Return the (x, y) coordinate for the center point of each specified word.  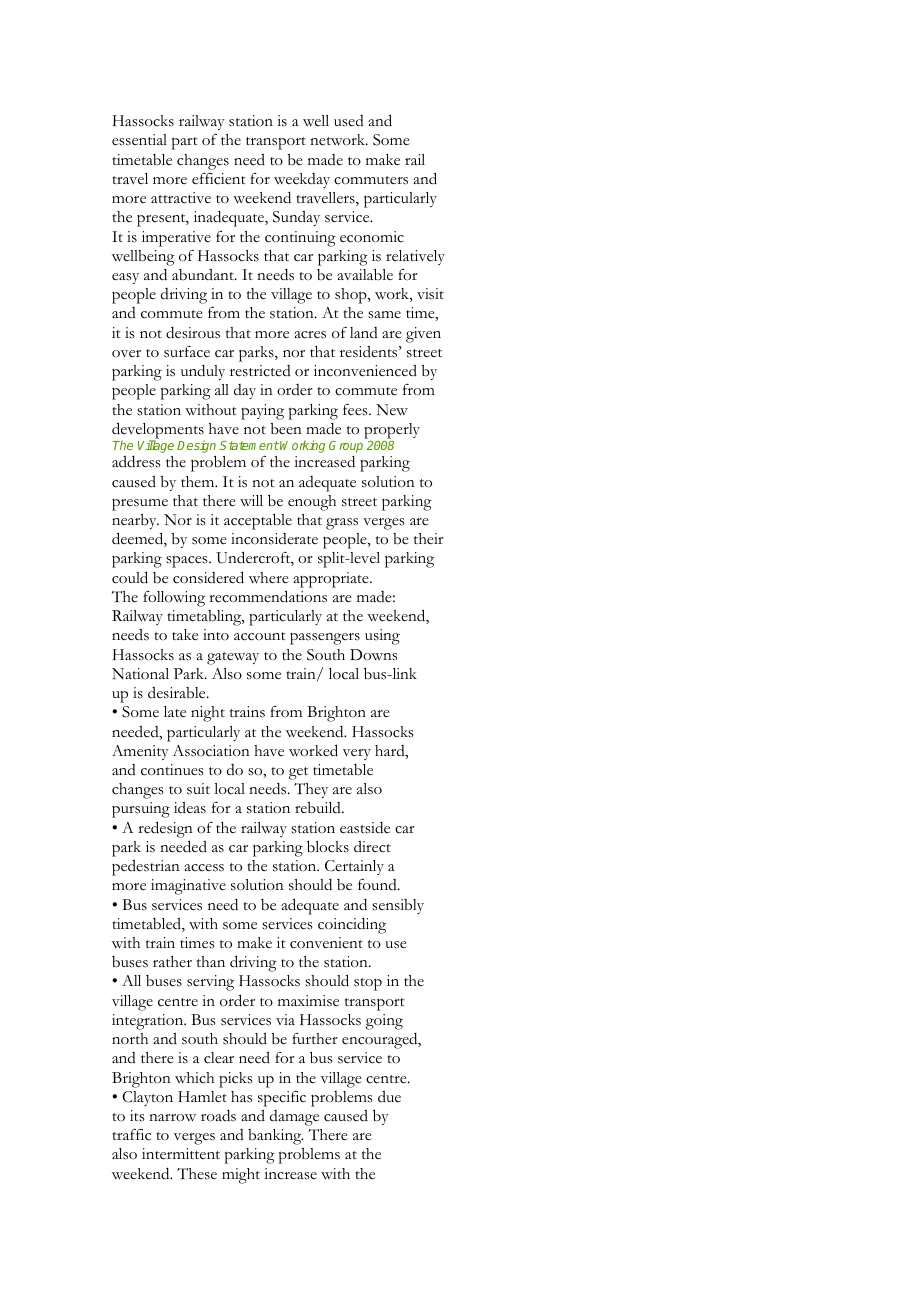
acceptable (258, 521)
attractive (181, 198)
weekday (302, 180)
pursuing (141, 810)
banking (275, 1137)
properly (392, 431)
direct (372, 847)
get (298, 773)
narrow (172, 1118)
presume (140, 505)
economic (372, 237)
